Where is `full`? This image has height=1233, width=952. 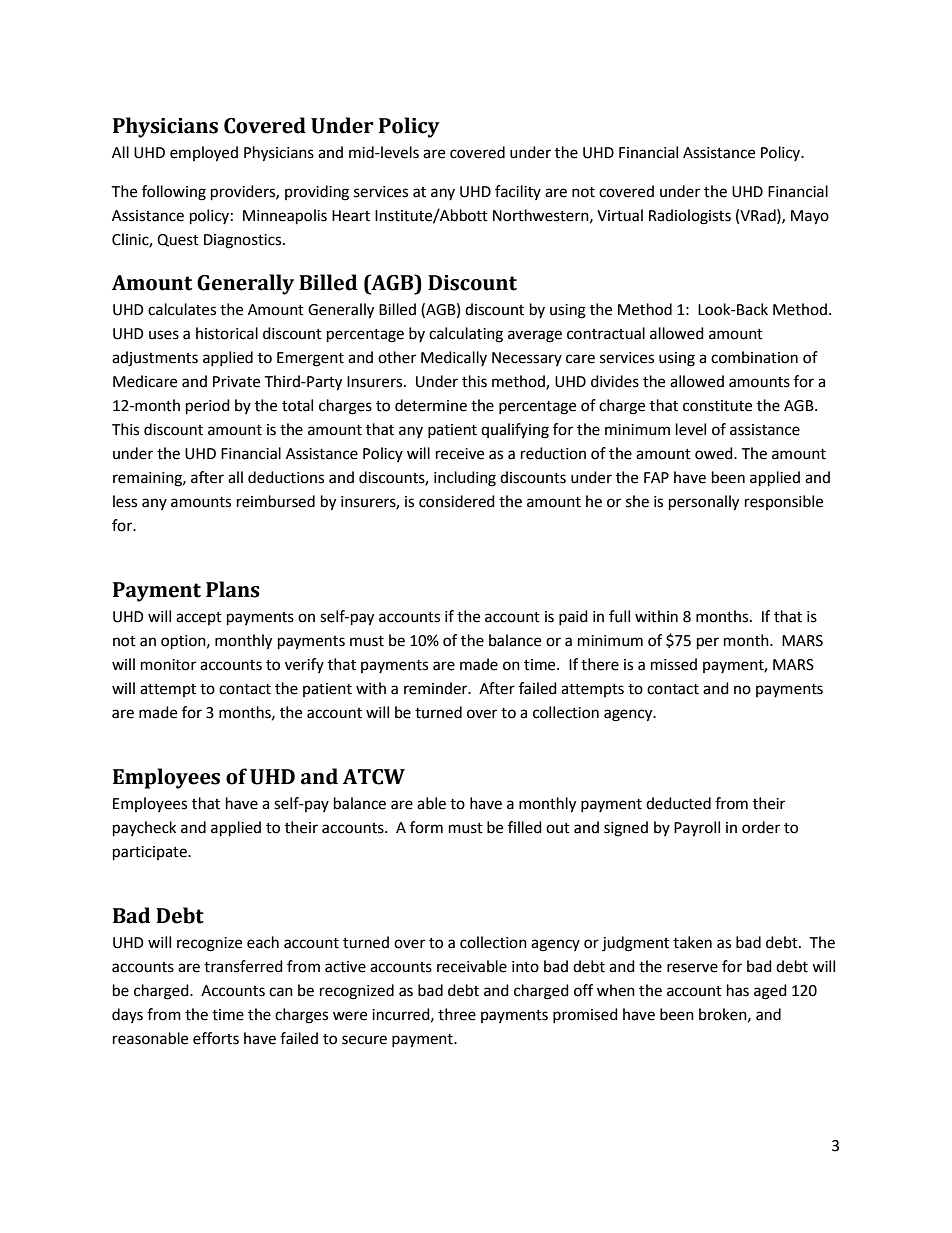
full is located at coordinates (619, 616).
